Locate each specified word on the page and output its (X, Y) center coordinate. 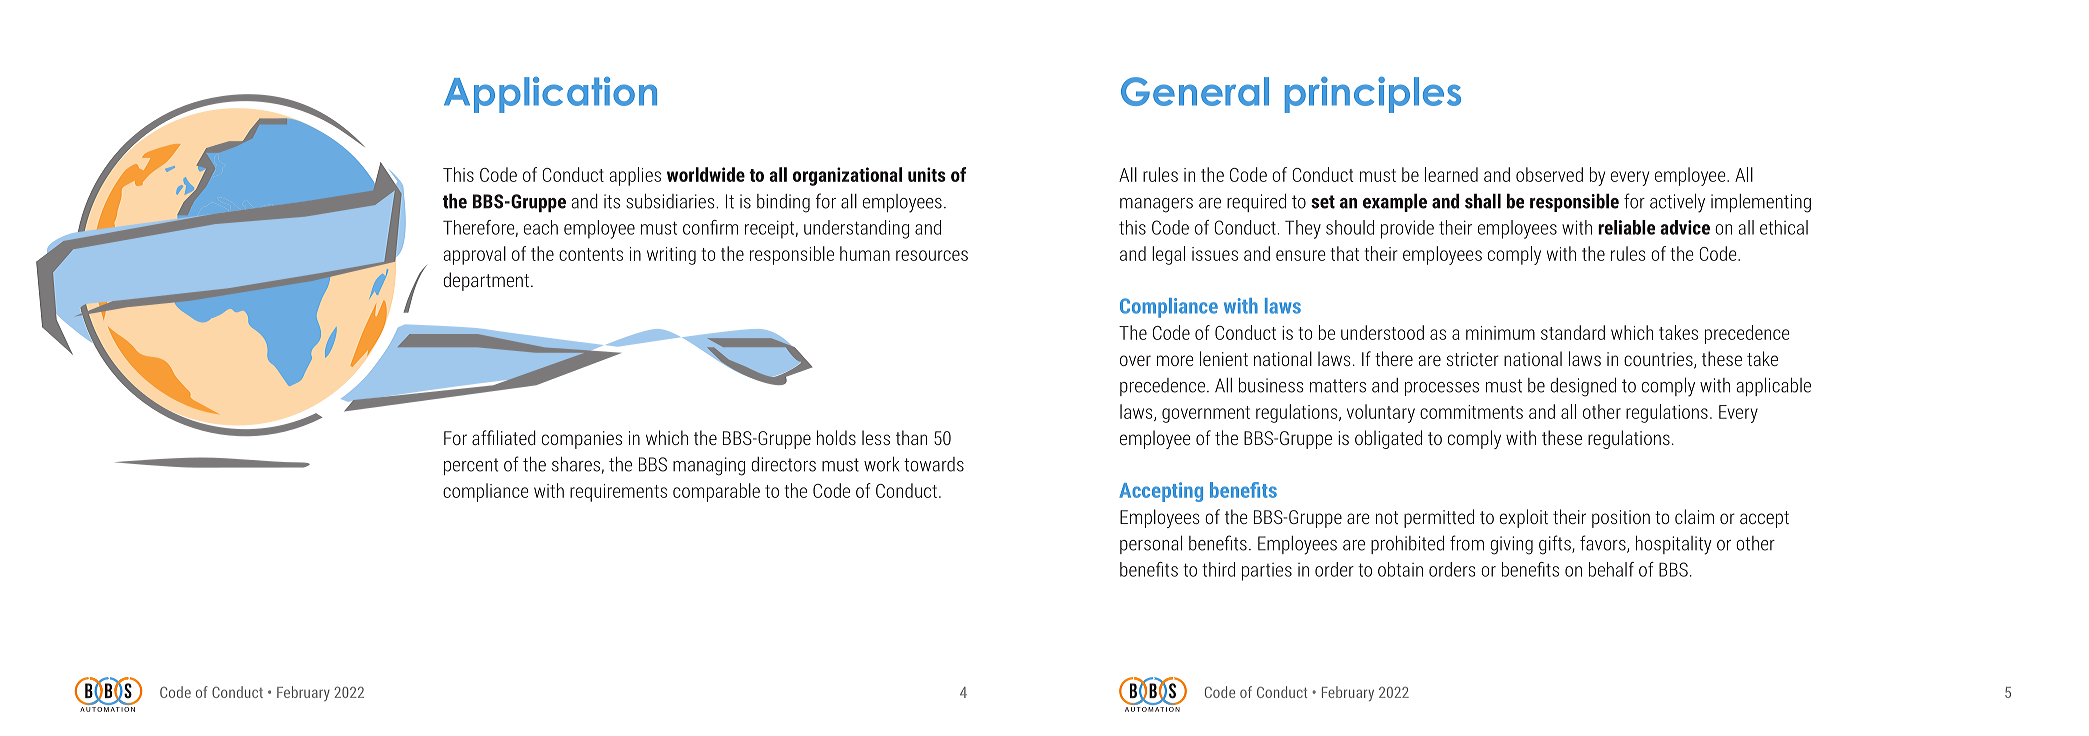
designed (1583, 387)
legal (1168, 255)
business (1271, 385)
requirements (618, 493)
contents (591, 254)
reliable (1626, 227)
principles (1373, 95)
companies (582, 440)
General (1195, 91)
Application (550, 95)
